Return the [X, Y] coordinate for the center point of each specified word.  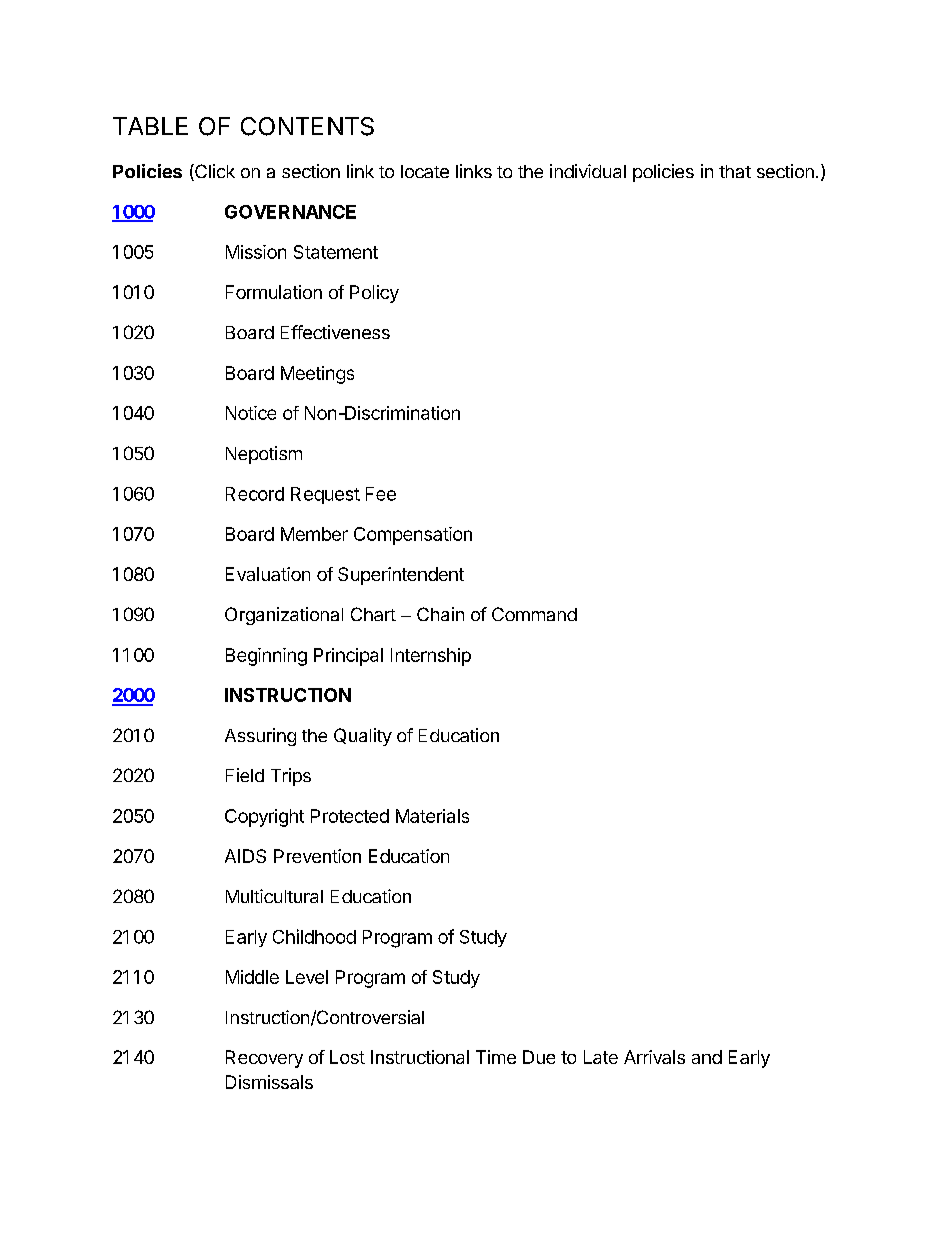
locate [425, 171]
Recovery [264, 1059]
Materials [432, 816]
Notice [251, 413]
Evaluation [268, 574]
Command [534, 614]
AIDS [245, 856]
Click [214, 172]
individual [588, 171]
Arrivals [654, 1057]
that [735, 171]
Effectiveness [335, 332]
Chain [440, 614]
